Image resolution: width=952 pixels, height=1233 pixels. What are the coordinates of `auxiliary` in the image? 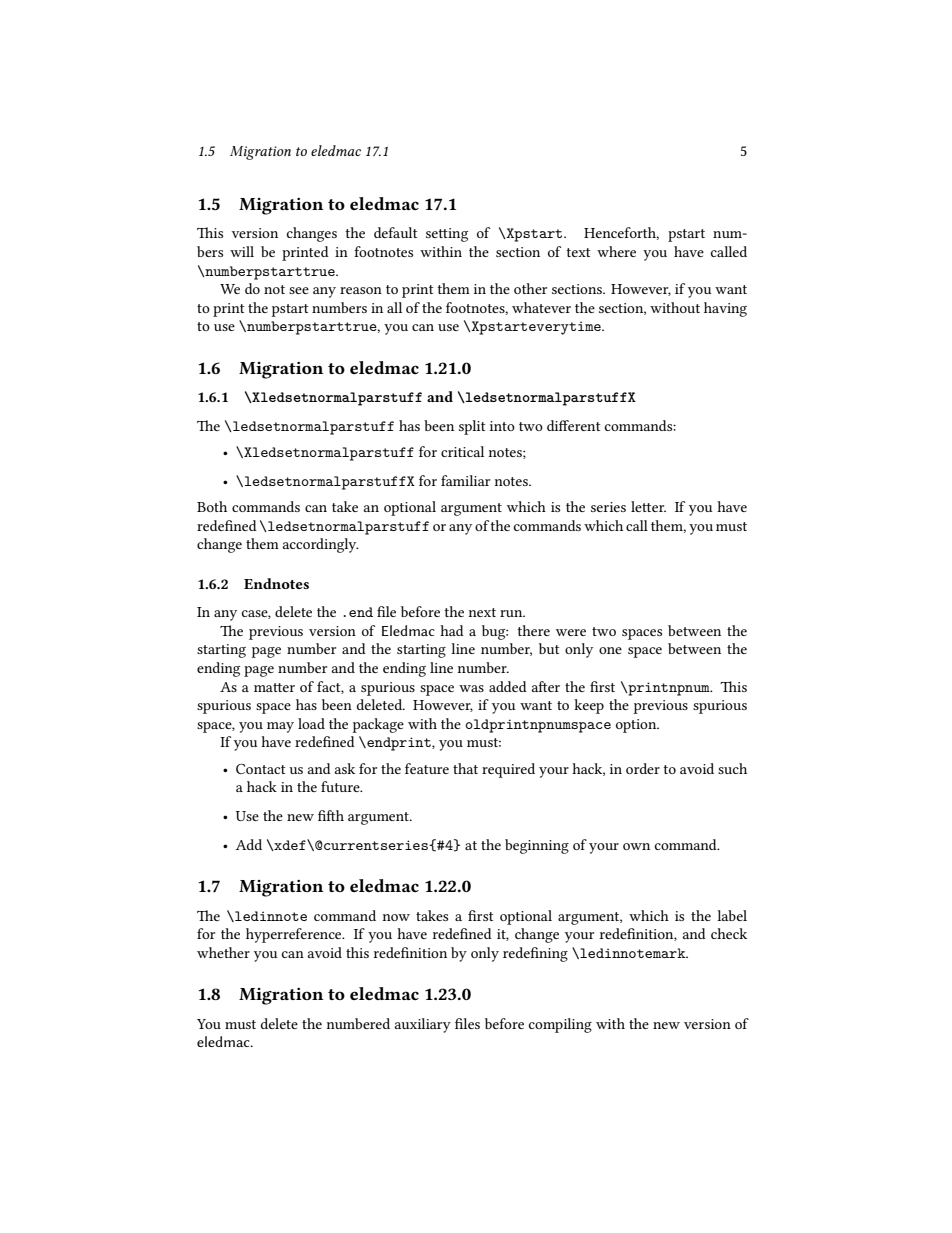 It's located at (423, 1025).
